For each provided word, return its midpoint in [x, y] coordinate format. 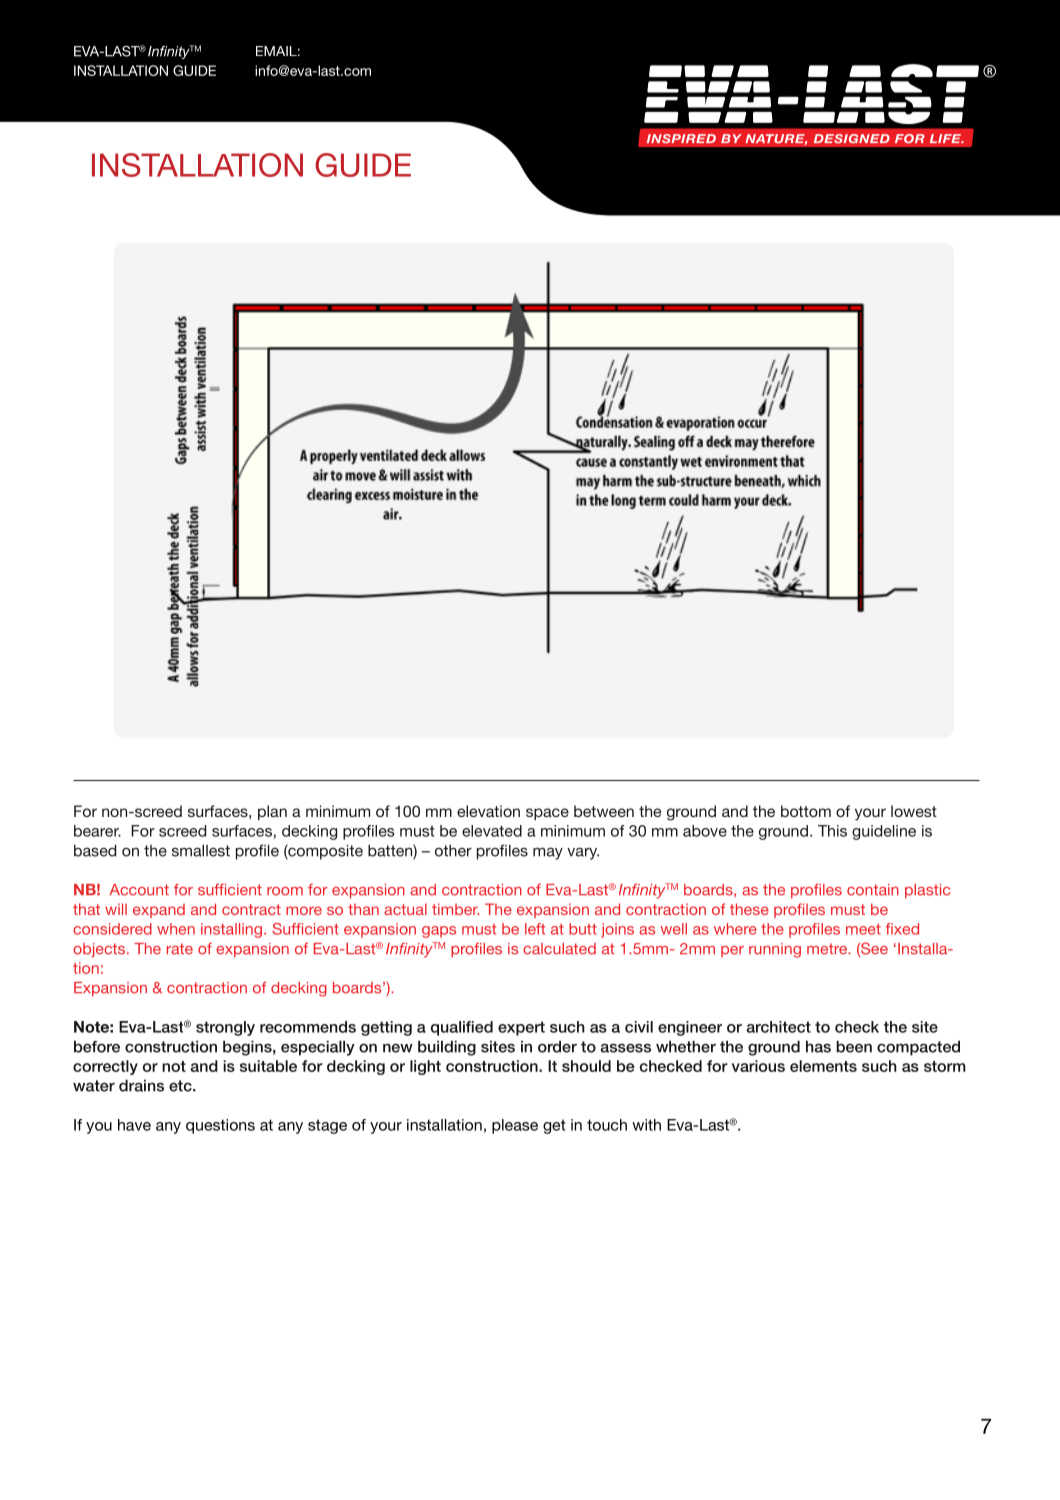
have [134, 1125]
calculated [559, 949]
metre [828, 949]
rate [180, 949]
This [832, 831]
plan [272, 812]
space [547, 814]
